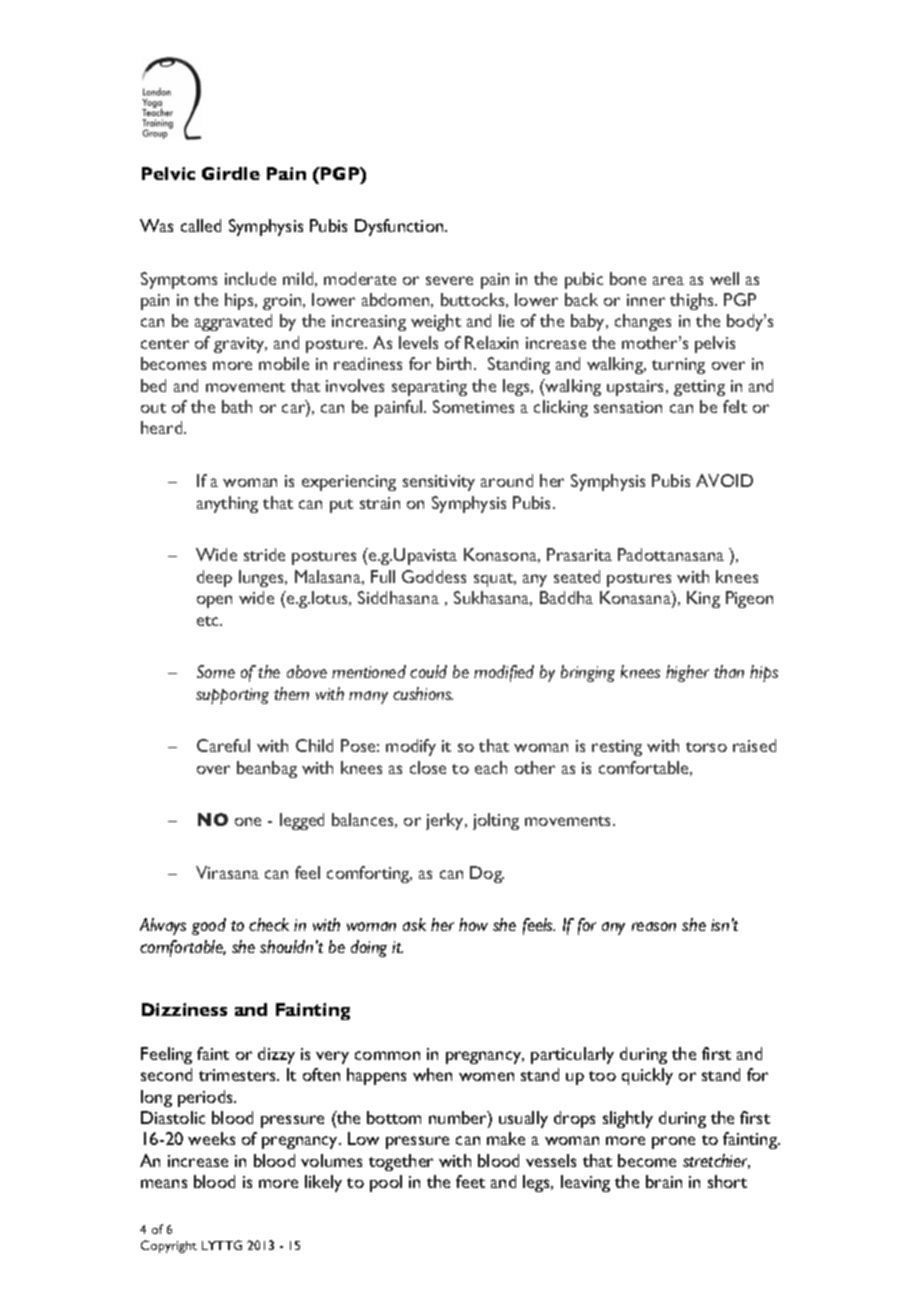 This screenshot has width=924, height=1308. What do you see at coordinates (664, 1181) in the screenshot?
I see `brain` at bounding box center [664, 1181].
